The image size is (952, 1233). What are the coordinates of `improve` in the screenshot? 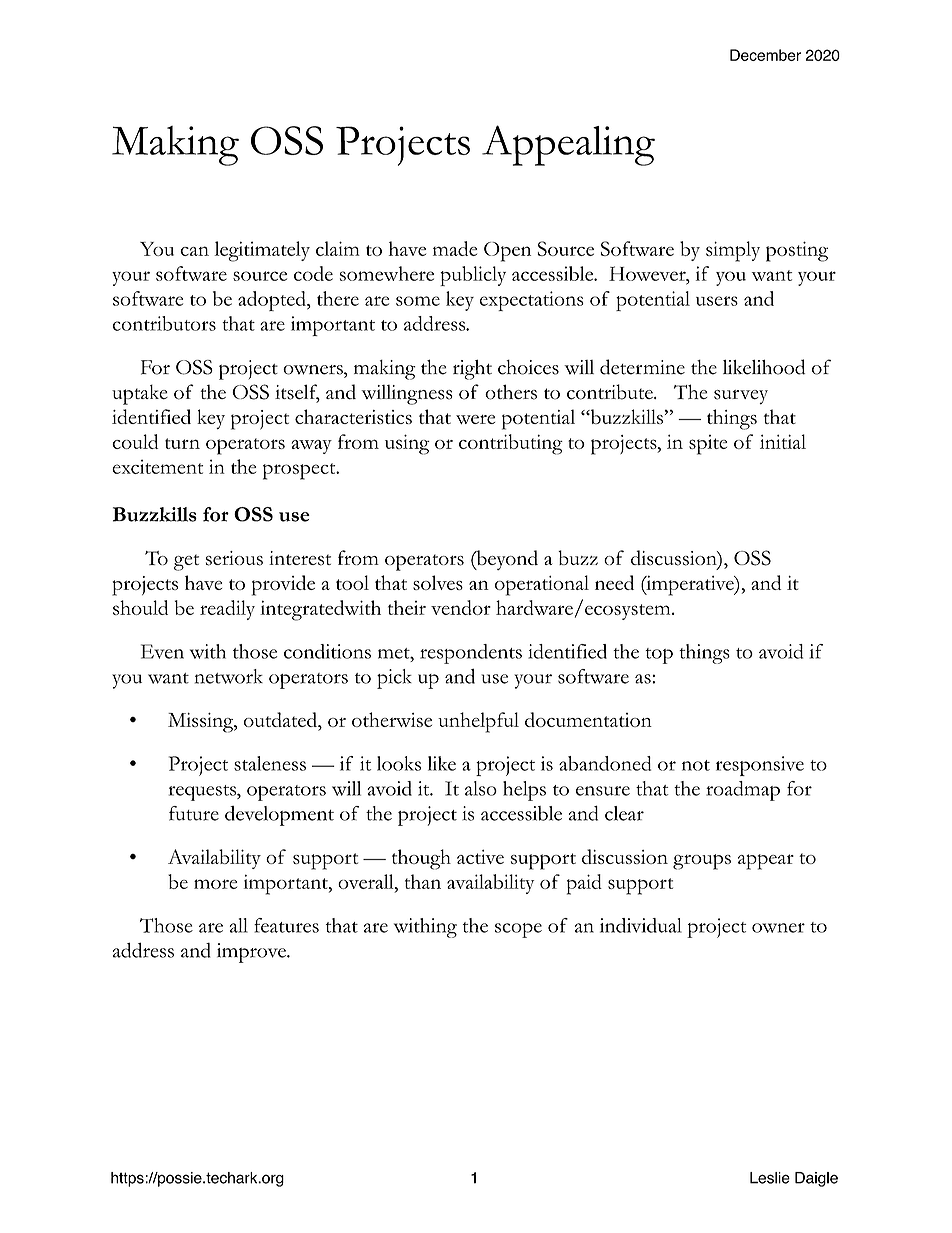 It's located at (252, 953).
